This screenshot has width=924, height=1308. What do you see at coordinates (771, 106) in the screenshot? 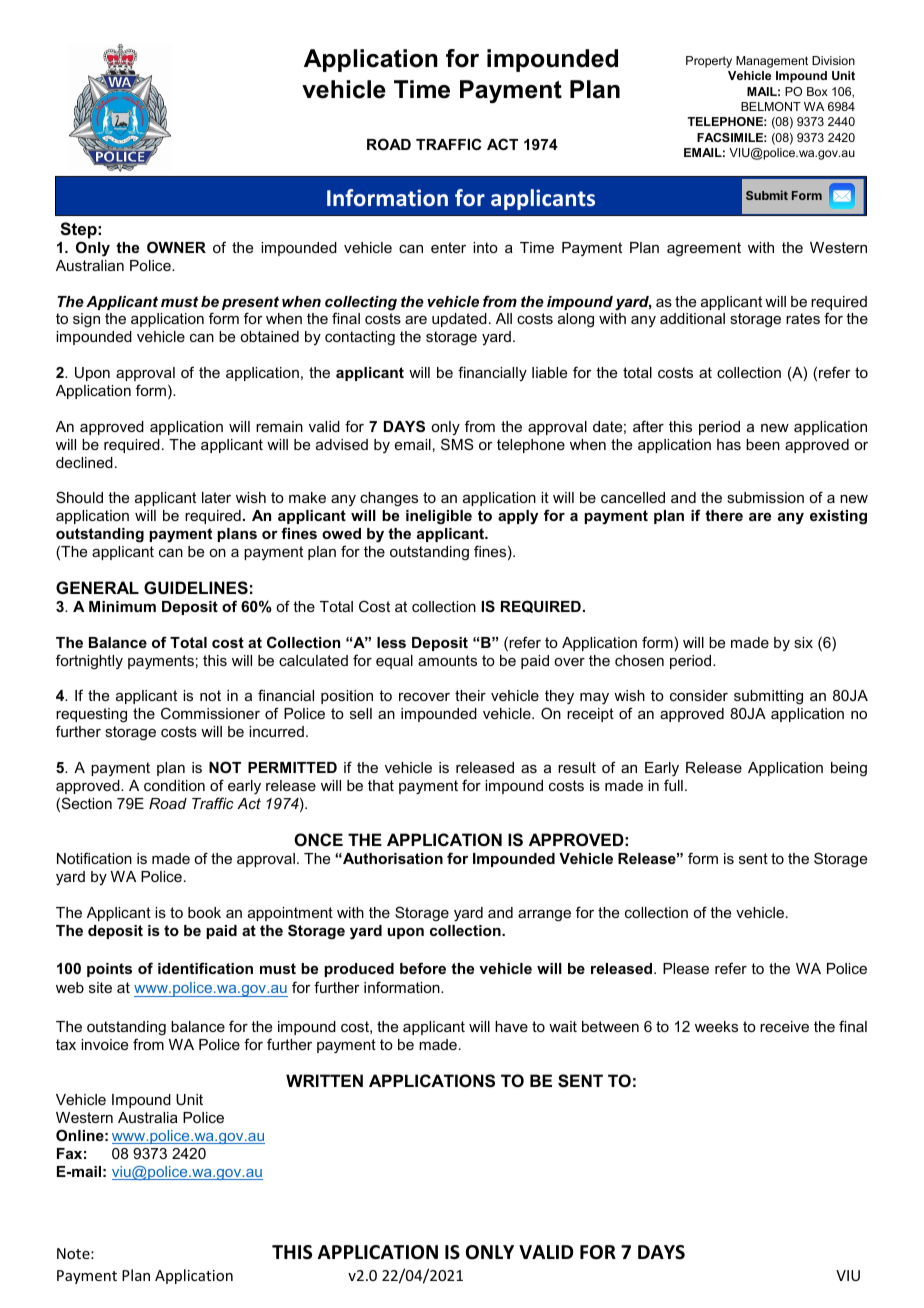
I see `BELMONT` at bounding box center [771, 106].
